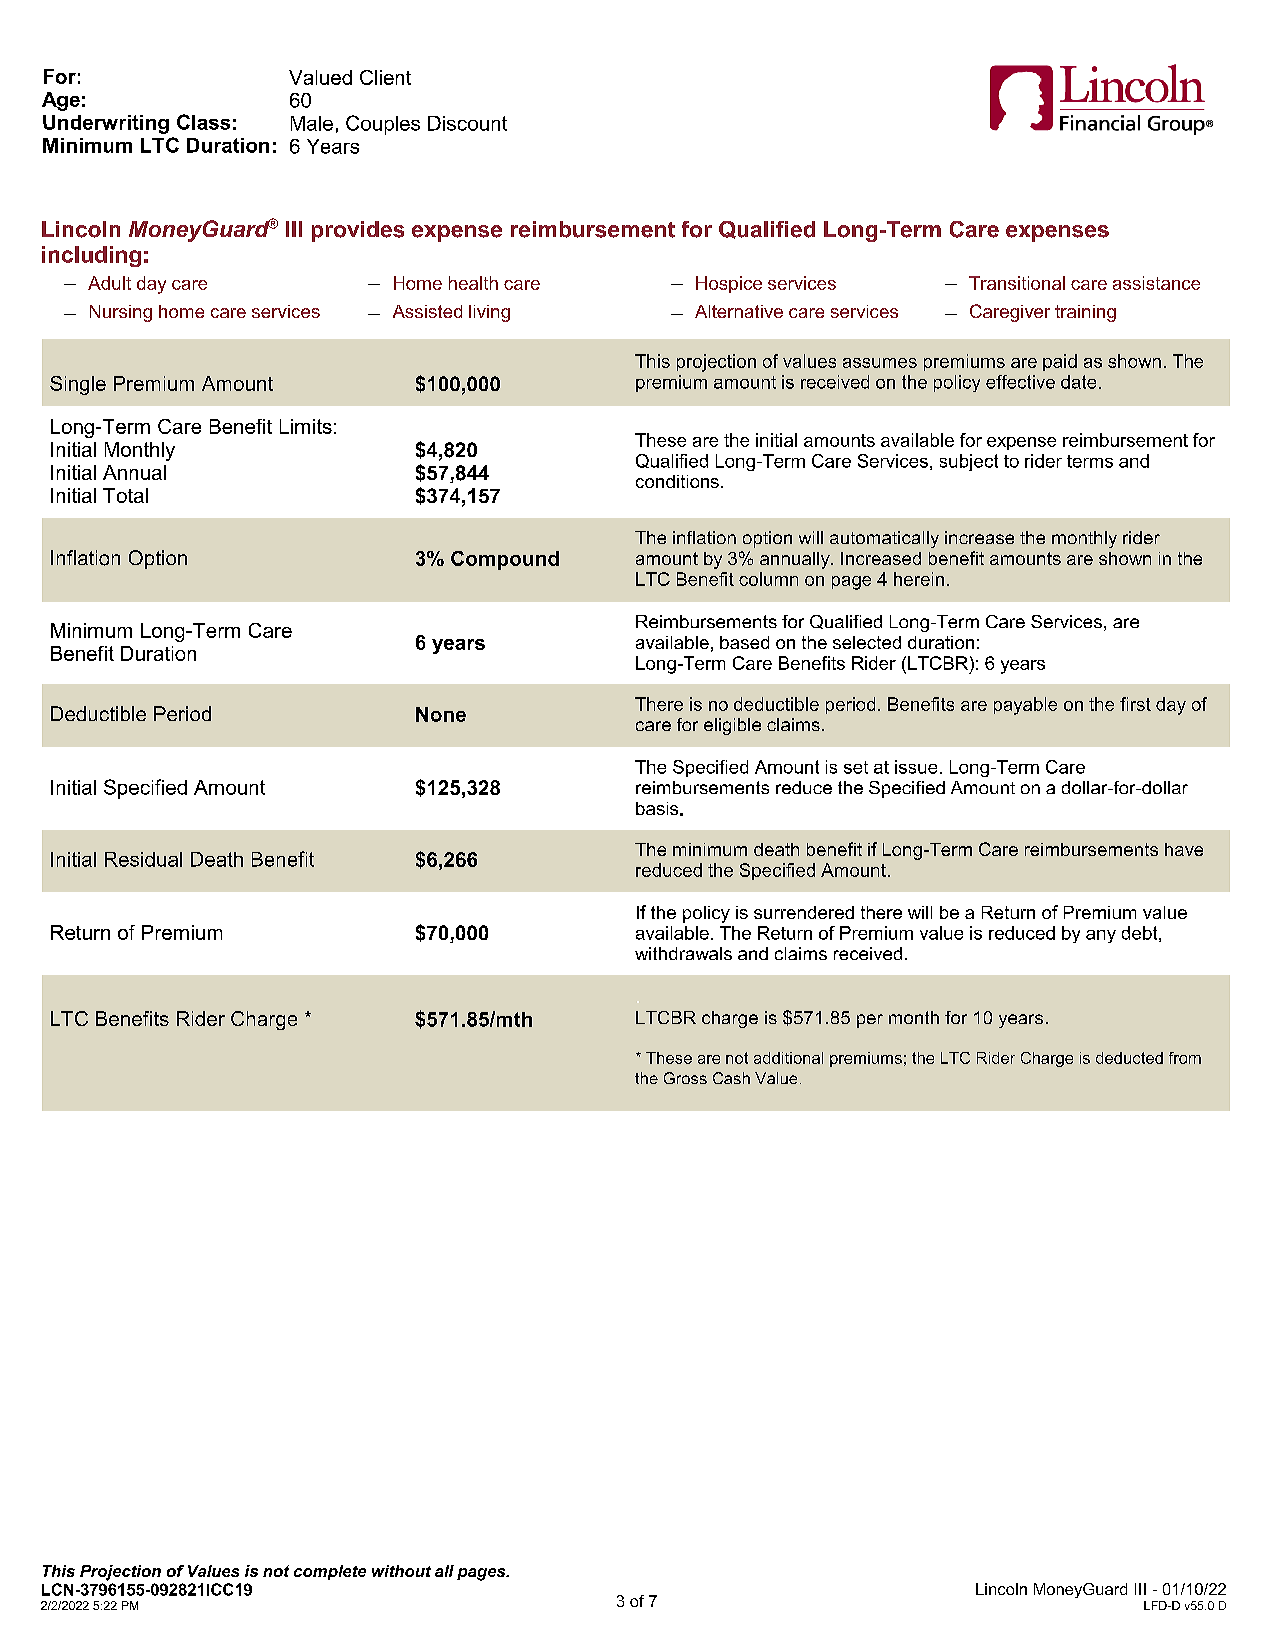 The width and height of the screenshot is (1273, 1648). What do you see at coordinates (1184, 849) in the screenshot?
I see `have` at bounding box center [1184, 849].
